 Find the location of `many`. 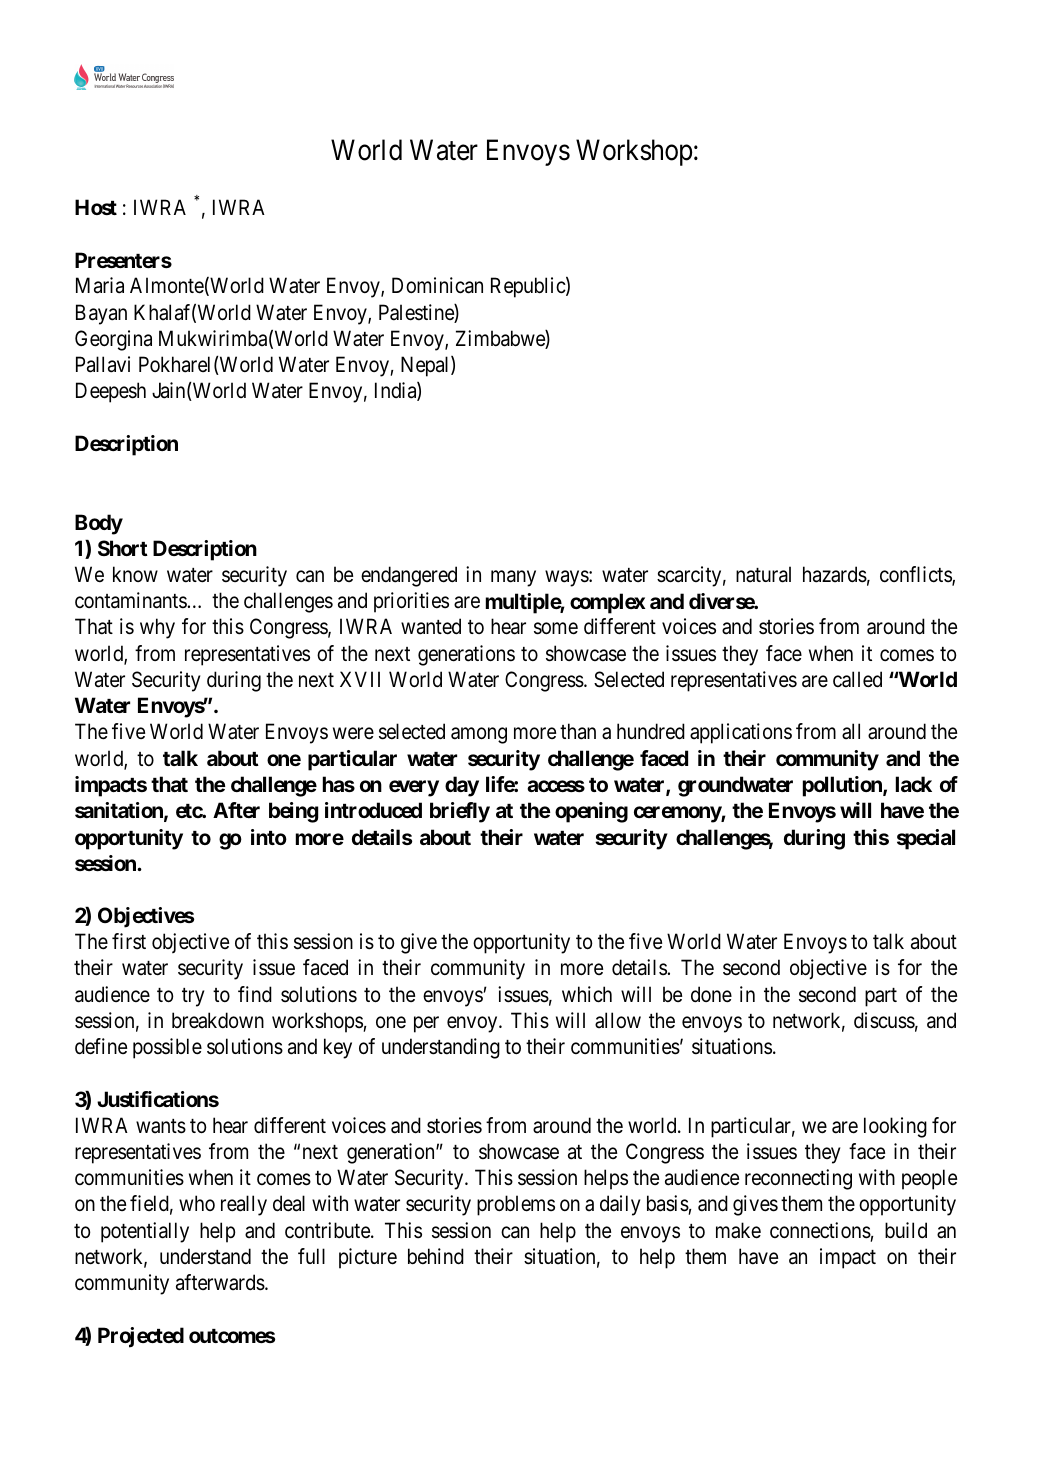

many is located at coordinates (513, 578).
